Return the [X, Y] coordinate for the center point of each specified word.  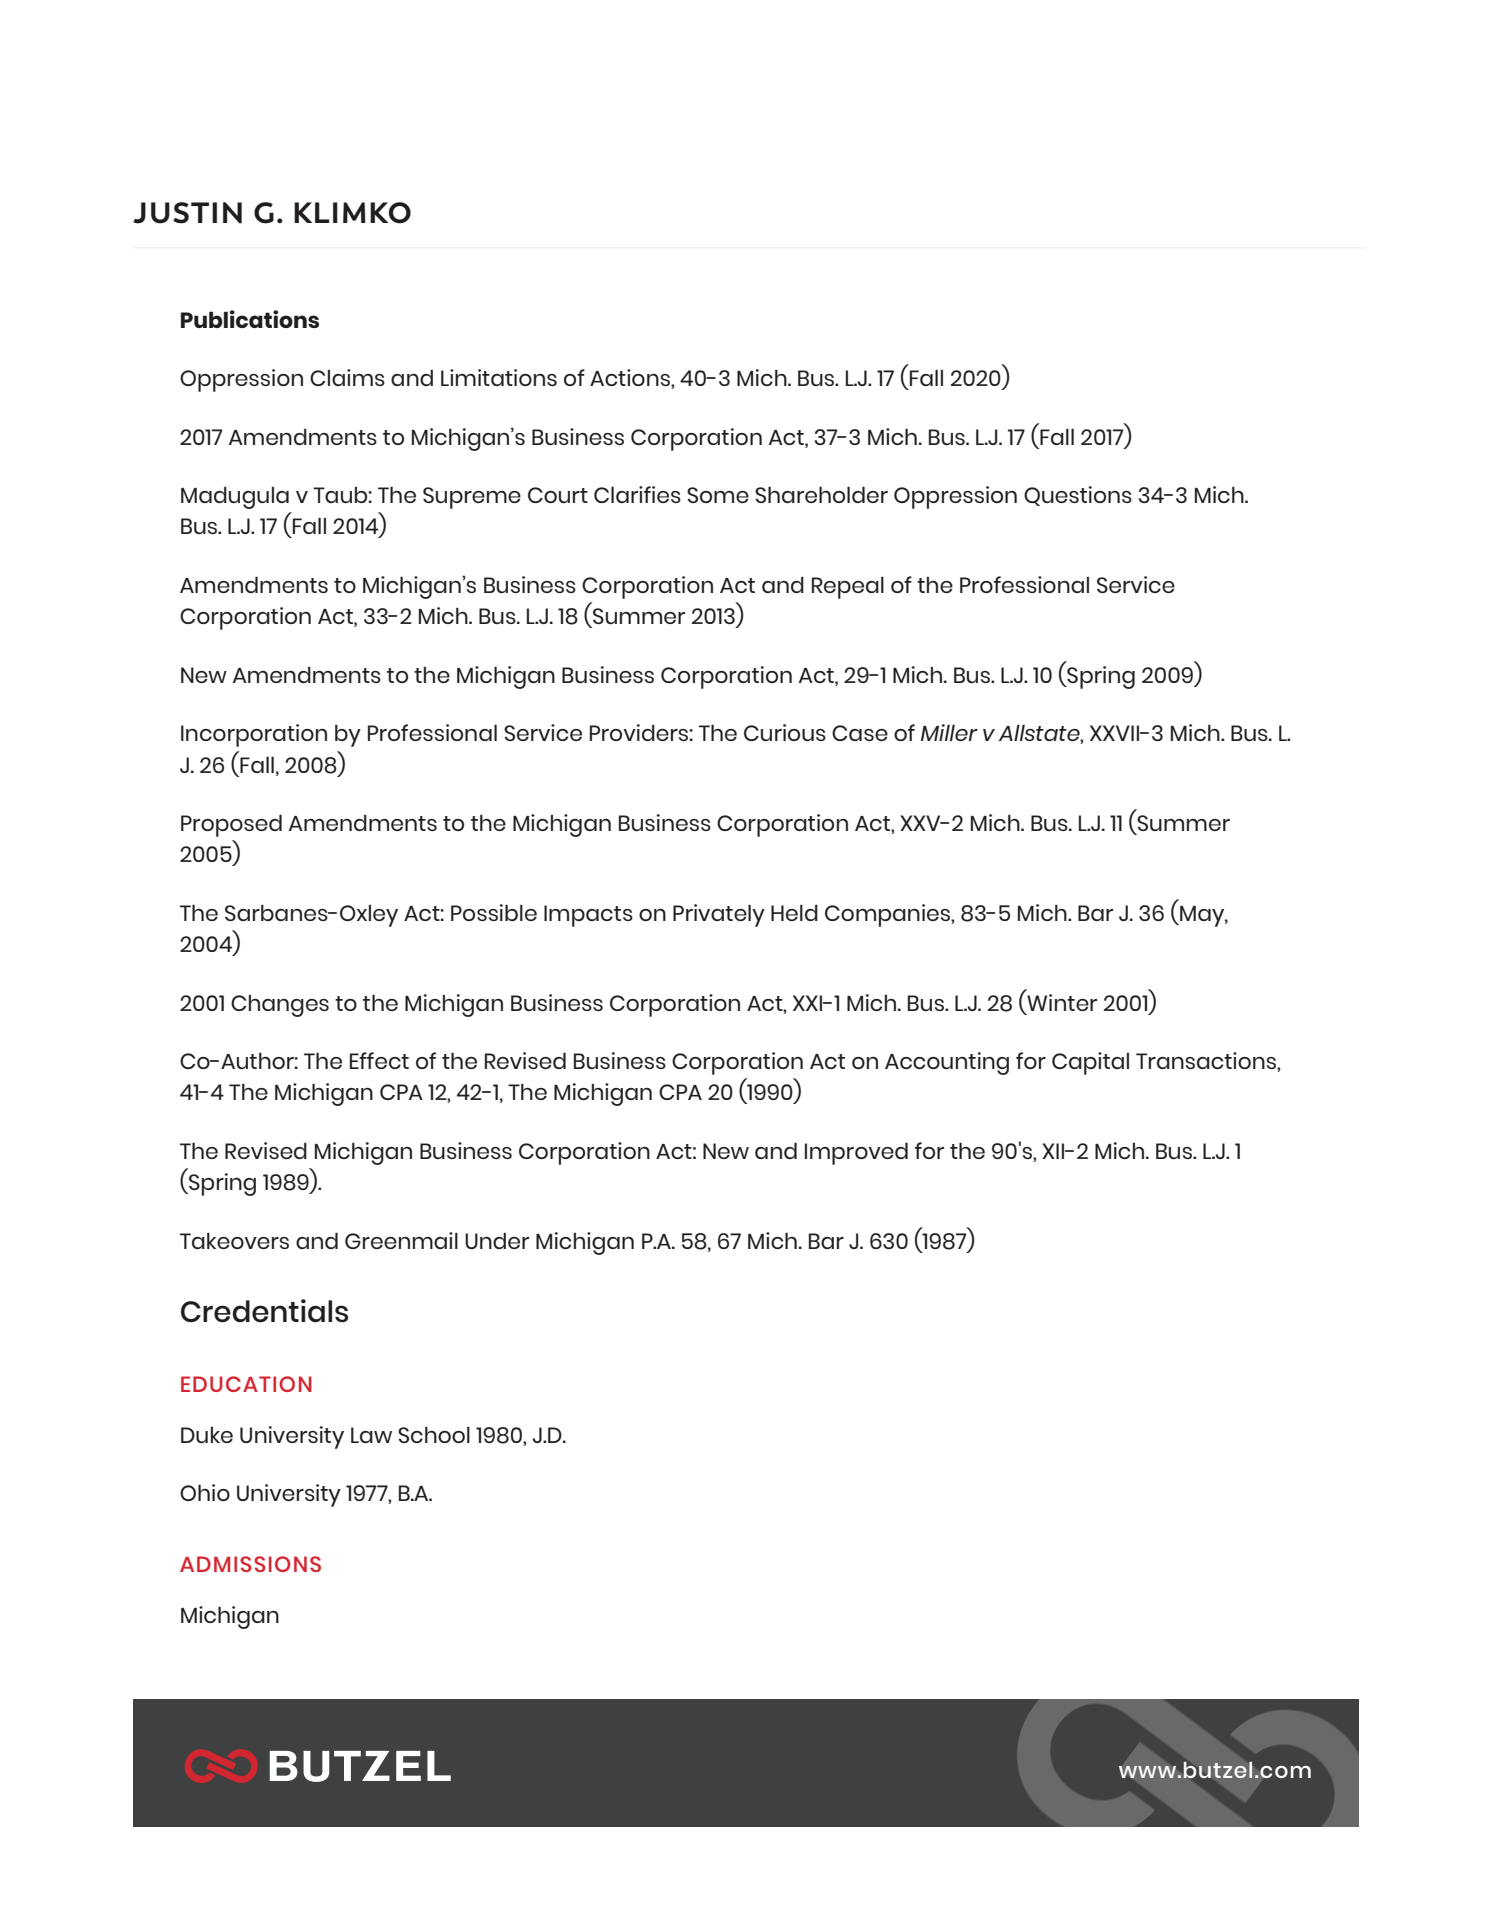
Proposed [231, 826]
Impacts [588, 916]
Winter [1062, 1002]
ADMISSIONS [250, 1564]
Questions [1078, 496]
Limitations [499, 377]
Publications [250, 319]
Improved [856, 1154]
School [434, 1435]
